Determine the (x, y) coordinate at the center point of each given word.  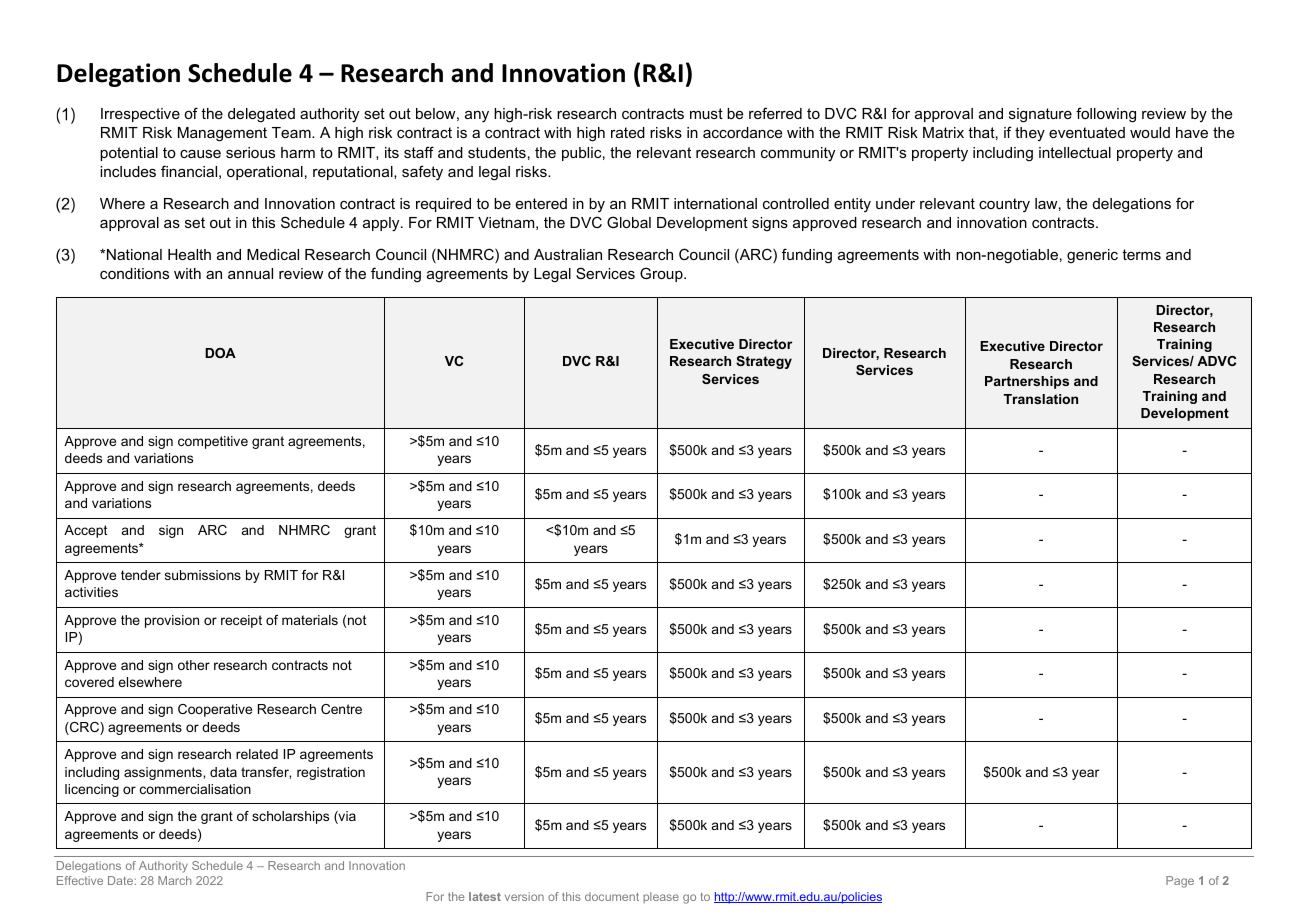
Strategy (764, 362)
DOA (220, 353)
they (1030, 134)
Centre (341, 709)
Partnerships (1027, 382)
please (661, 897)
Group (662, 274)
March (174, 880)
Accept (86, 531)
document (612, 896)
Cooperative (215, 710)
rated (628, 132)
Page (1180, 882)
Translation (1040, 399)
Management (222, 134)
